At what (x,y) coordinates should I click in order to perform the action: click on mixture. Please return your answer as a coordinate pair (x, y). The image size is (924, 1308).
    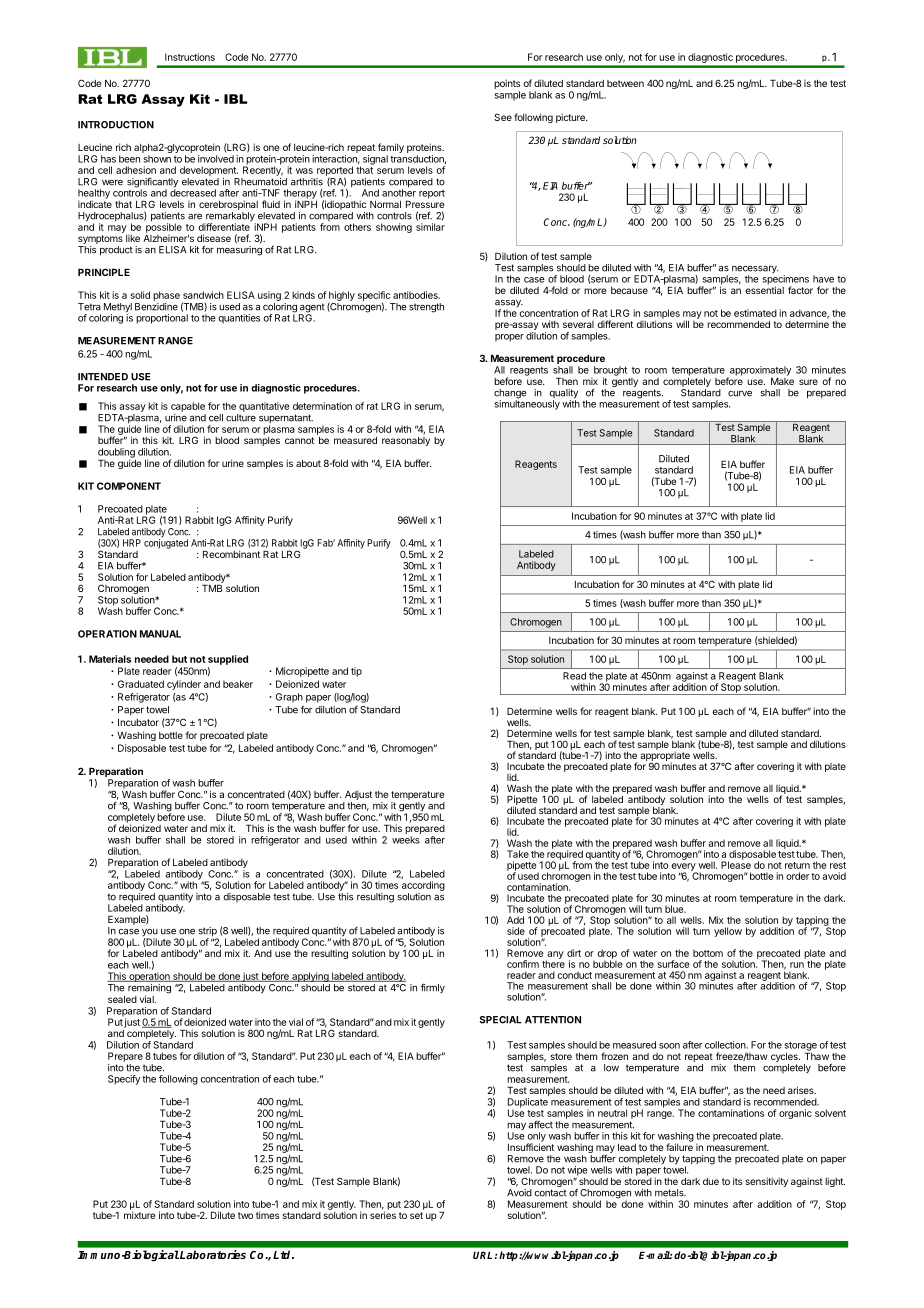
    Looking at the image, I should click on (139, 1214).
